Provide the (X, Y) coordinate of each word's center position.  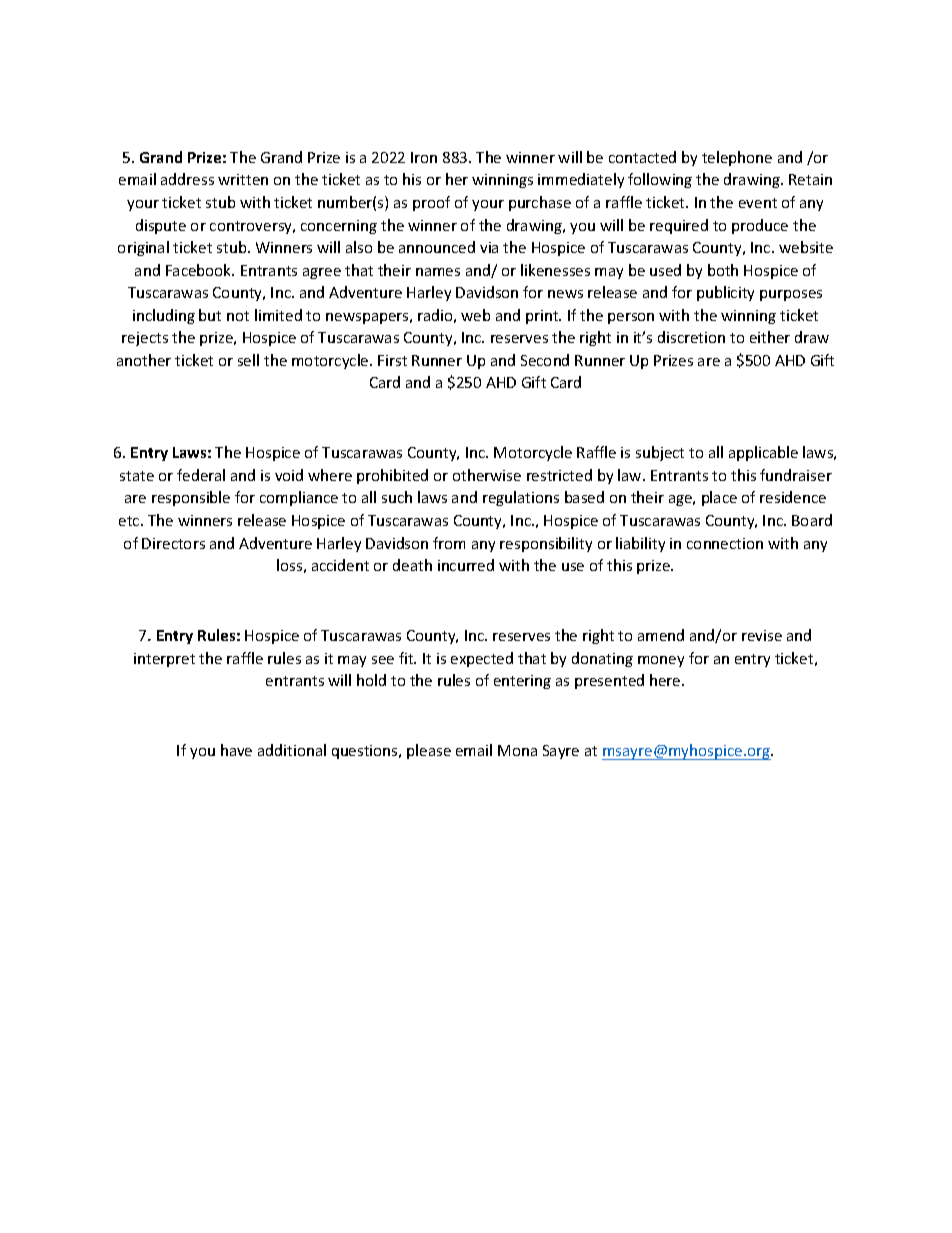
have (236, 750)
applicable (763, 453)
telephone (737, 158)
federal (201, 475)
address (187, 179)
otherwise (487, 475)
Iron (424, 157)
